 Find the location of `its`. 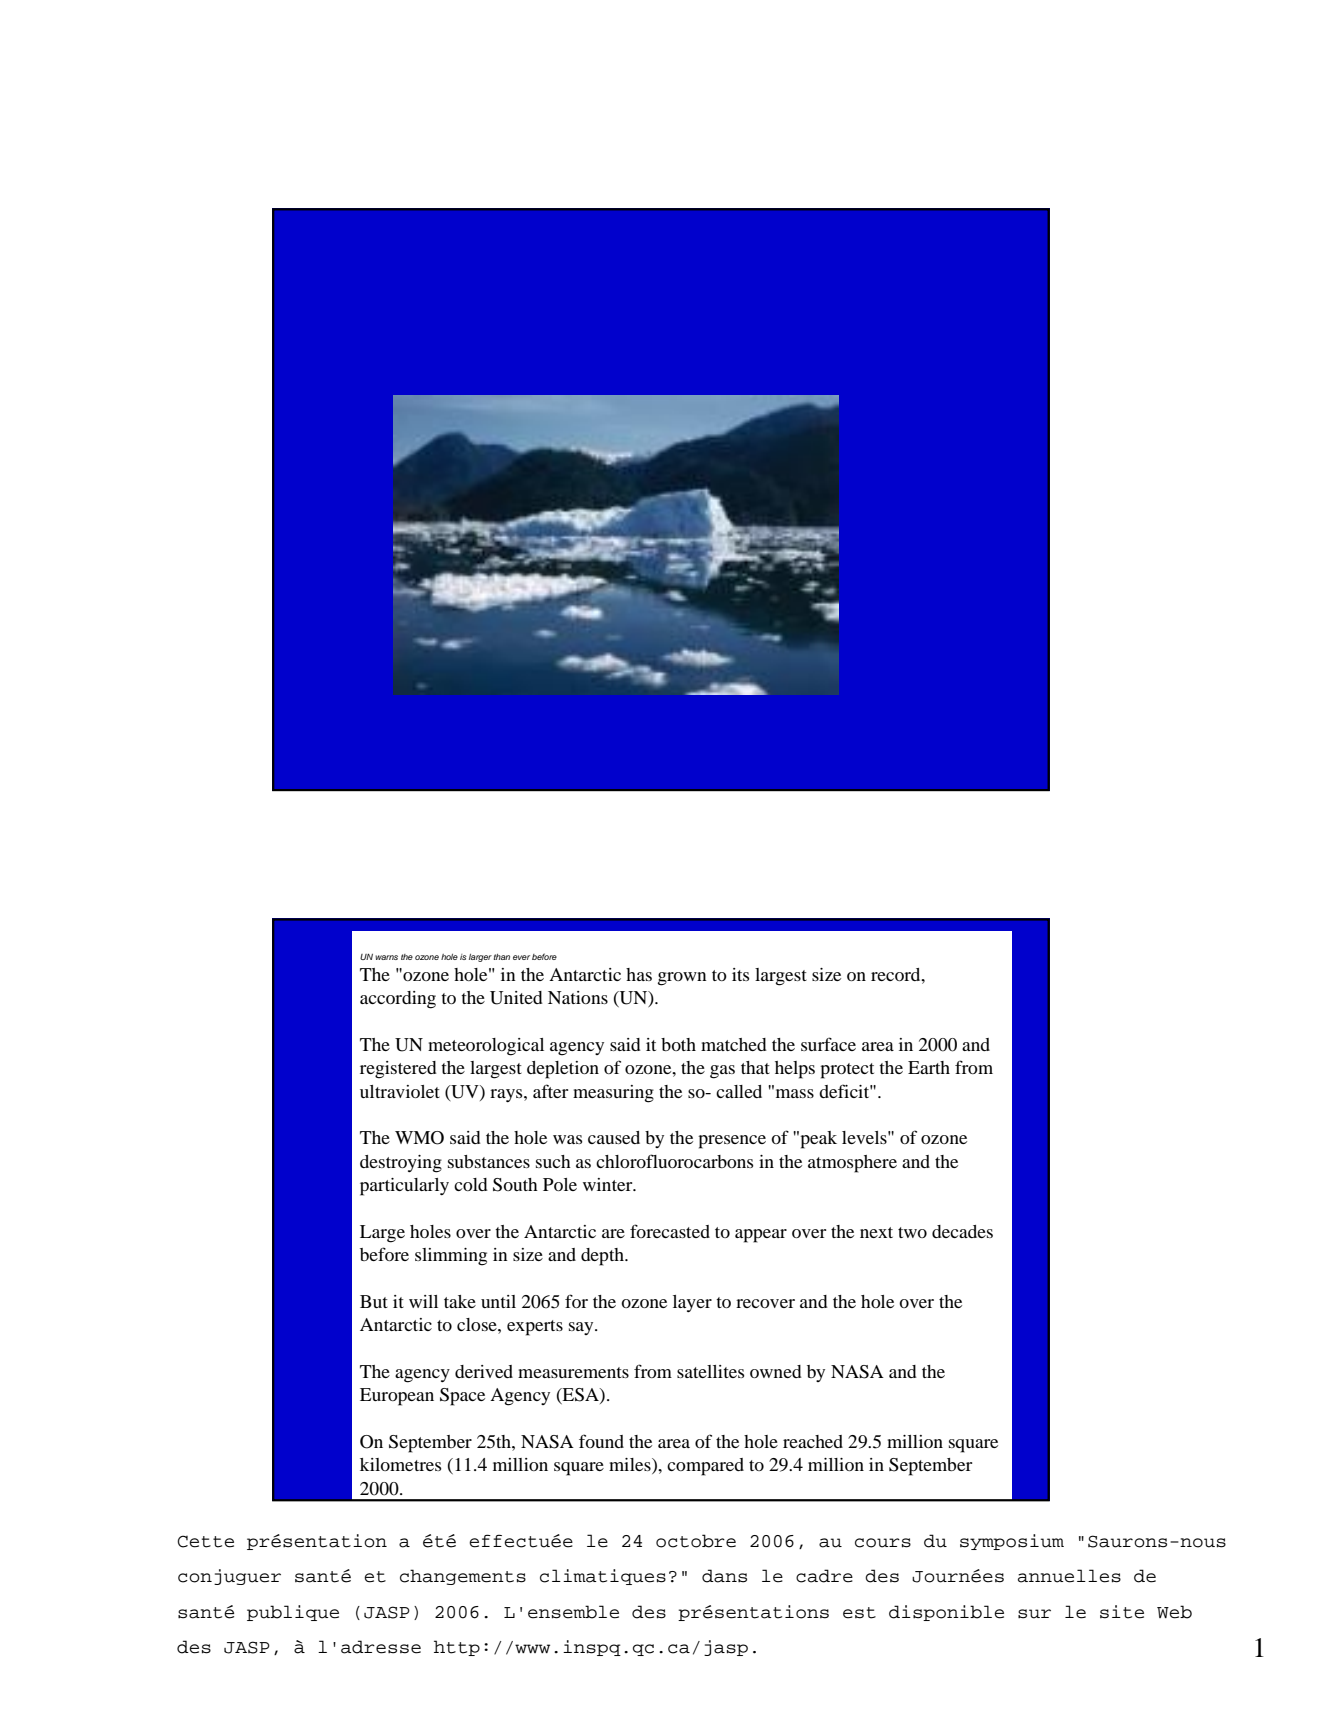

its is located at coordinates (740, 974).
